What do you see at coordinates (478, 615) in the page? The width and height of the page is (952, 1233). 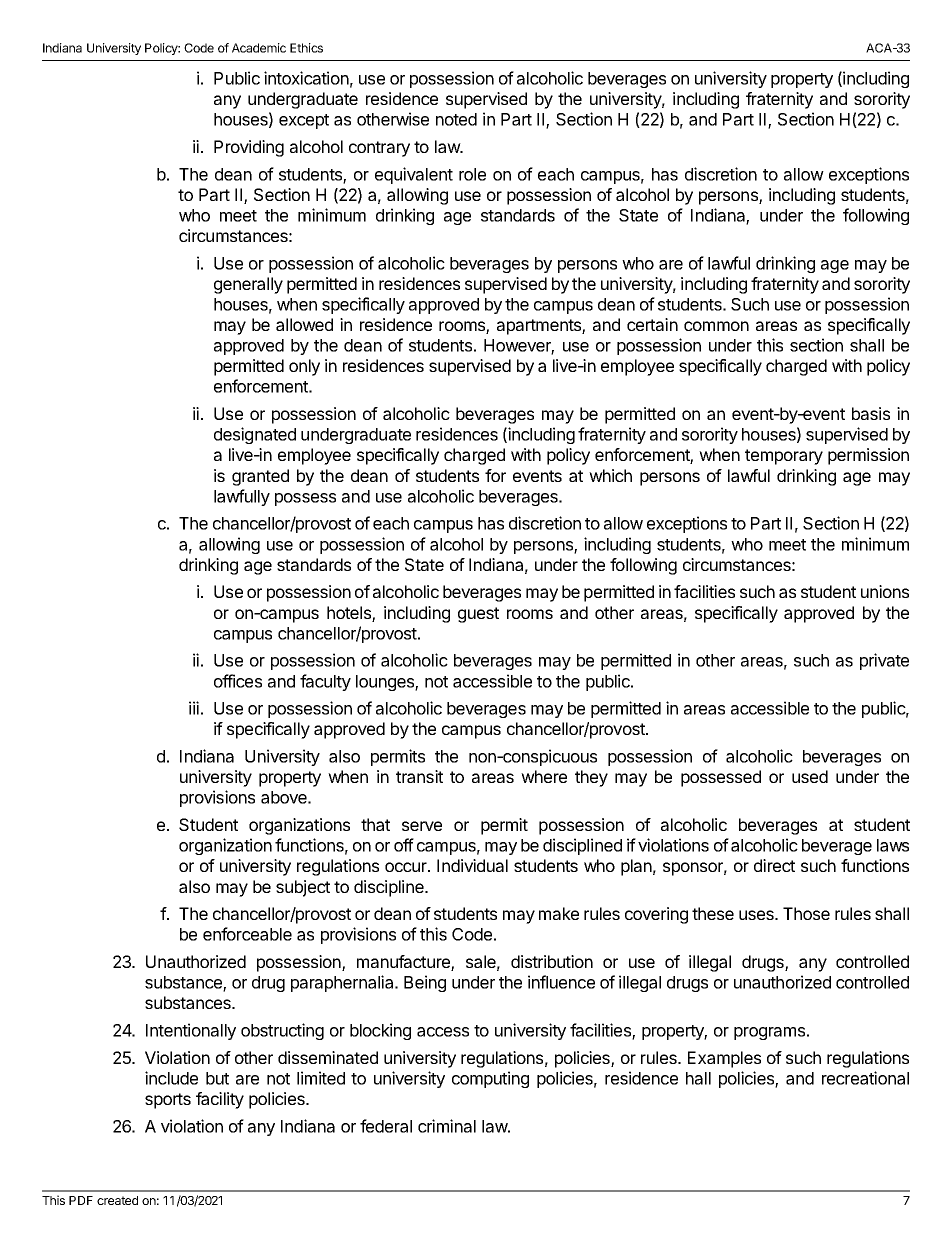 I see `guest` at bounding box center [478, 615].
